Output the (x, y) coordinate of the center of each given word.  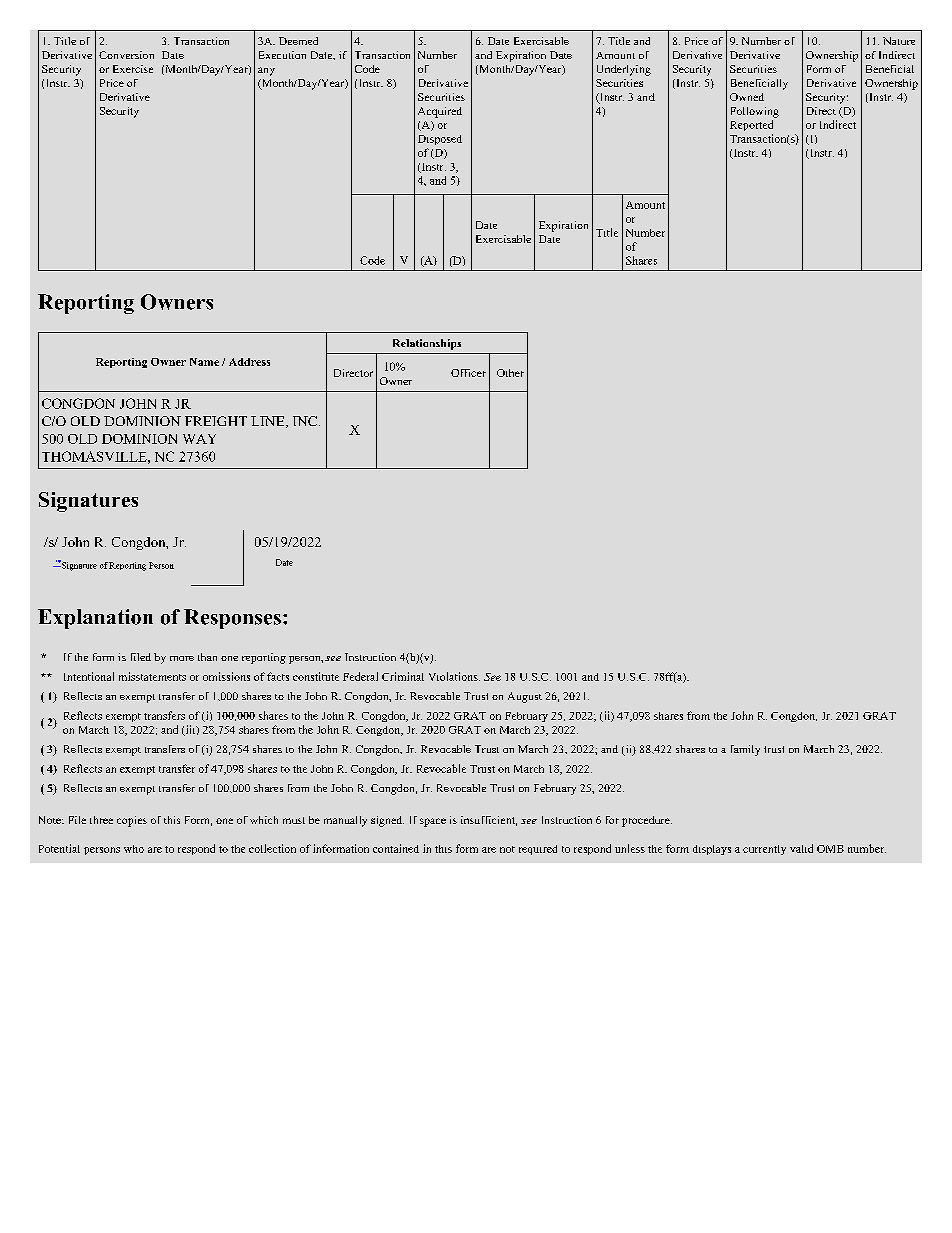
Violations (454, 676)
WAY (199, 439)
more (182, 658)
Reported (751, 125)
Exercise (133, 69)
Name (204, 362)
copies (132, 821)
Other (510, 373)
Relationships (427, 344)
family (745, 750)
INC (306, 421)
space (433, 822)
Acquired (440, 112)
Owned (747, 97)
